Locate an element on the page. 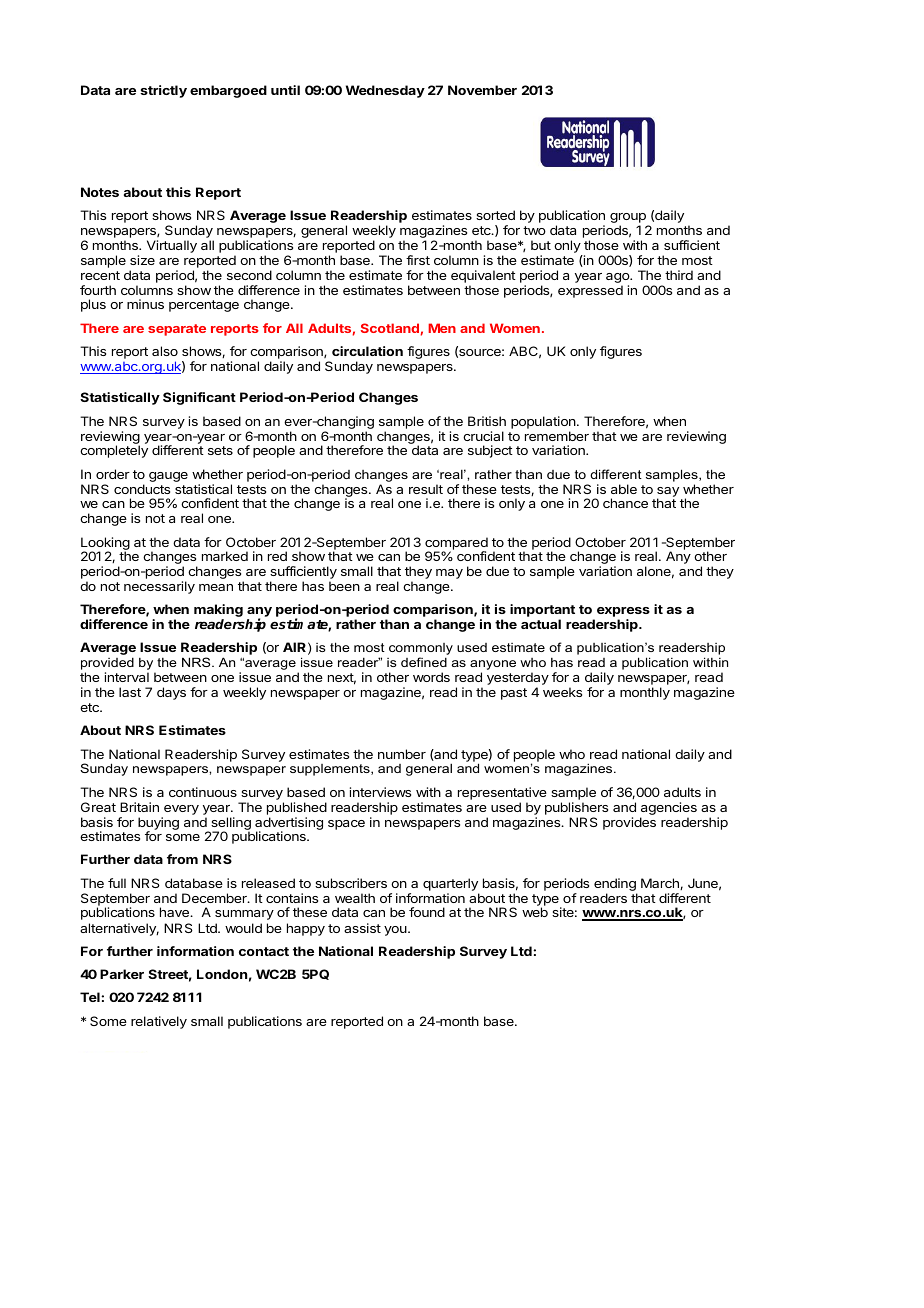  relatively is located at coordinates (159, 1022).
